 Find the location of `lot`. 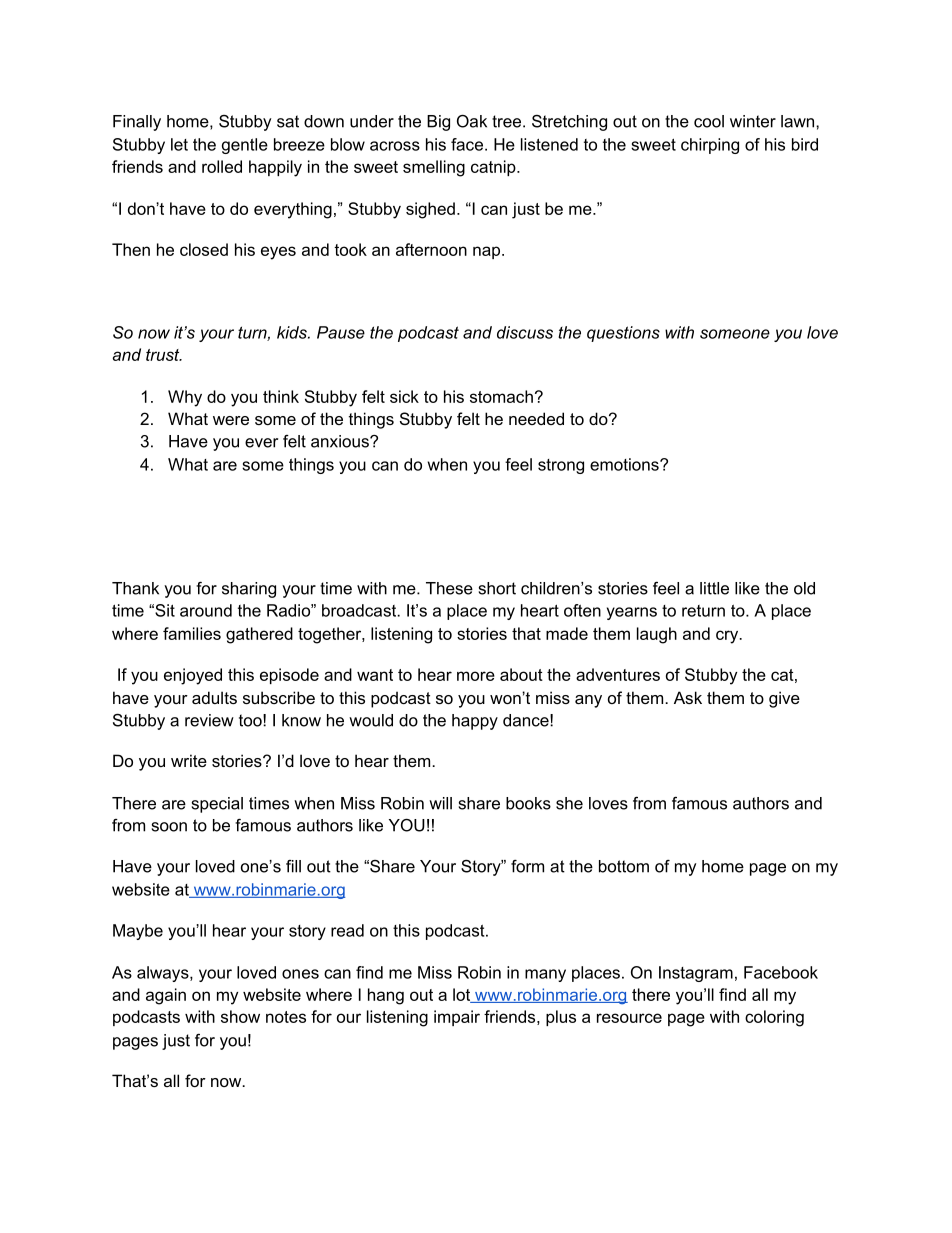

lot is located at coordinates (463, 995).
